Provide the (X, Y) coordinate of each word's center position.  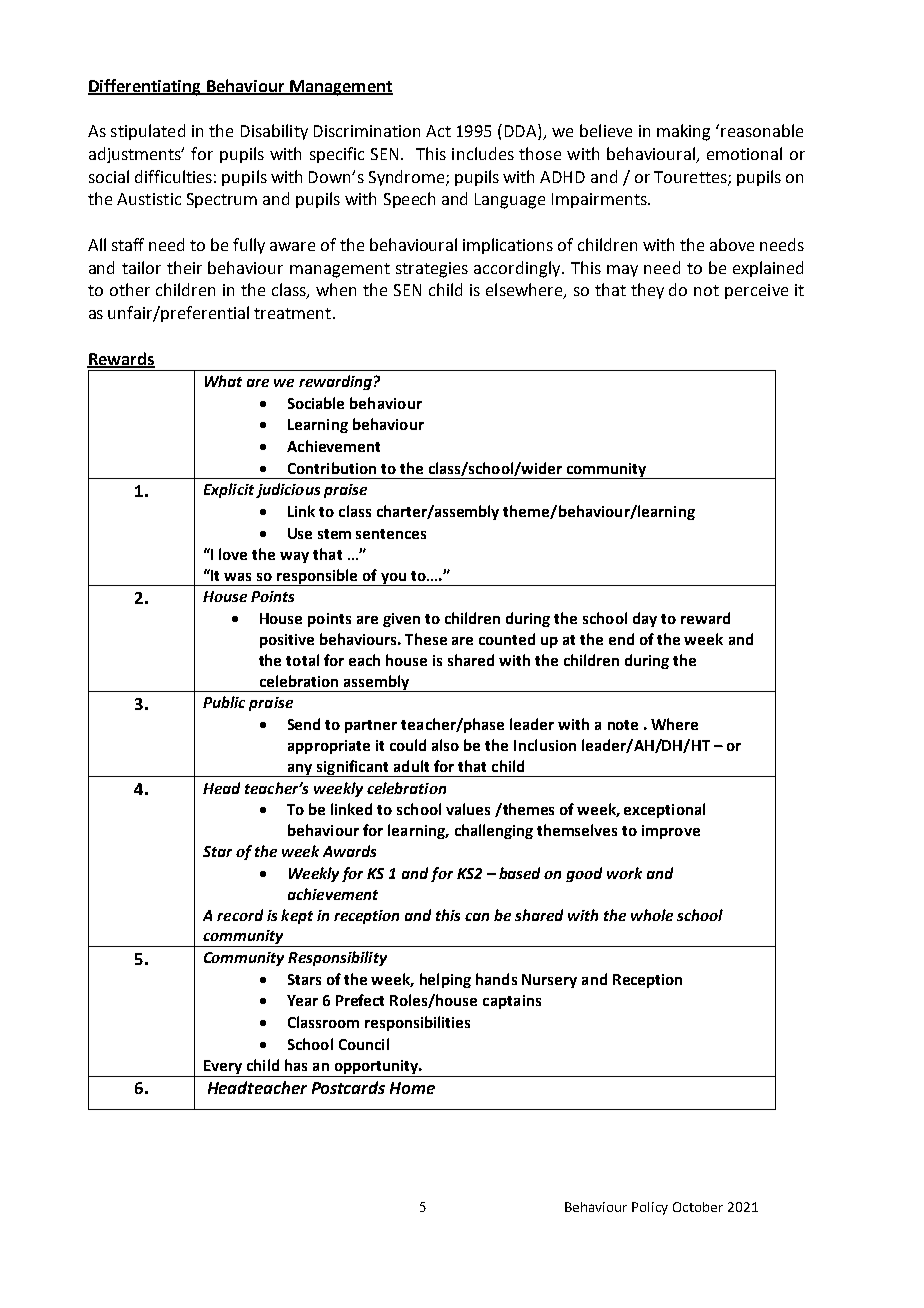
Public (224, 702)
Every (223, 1068)
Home (412, 1088)
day (645, 619)
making (683, 132)
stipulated (148, 132)
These (426, 639)
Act (438, 131)
